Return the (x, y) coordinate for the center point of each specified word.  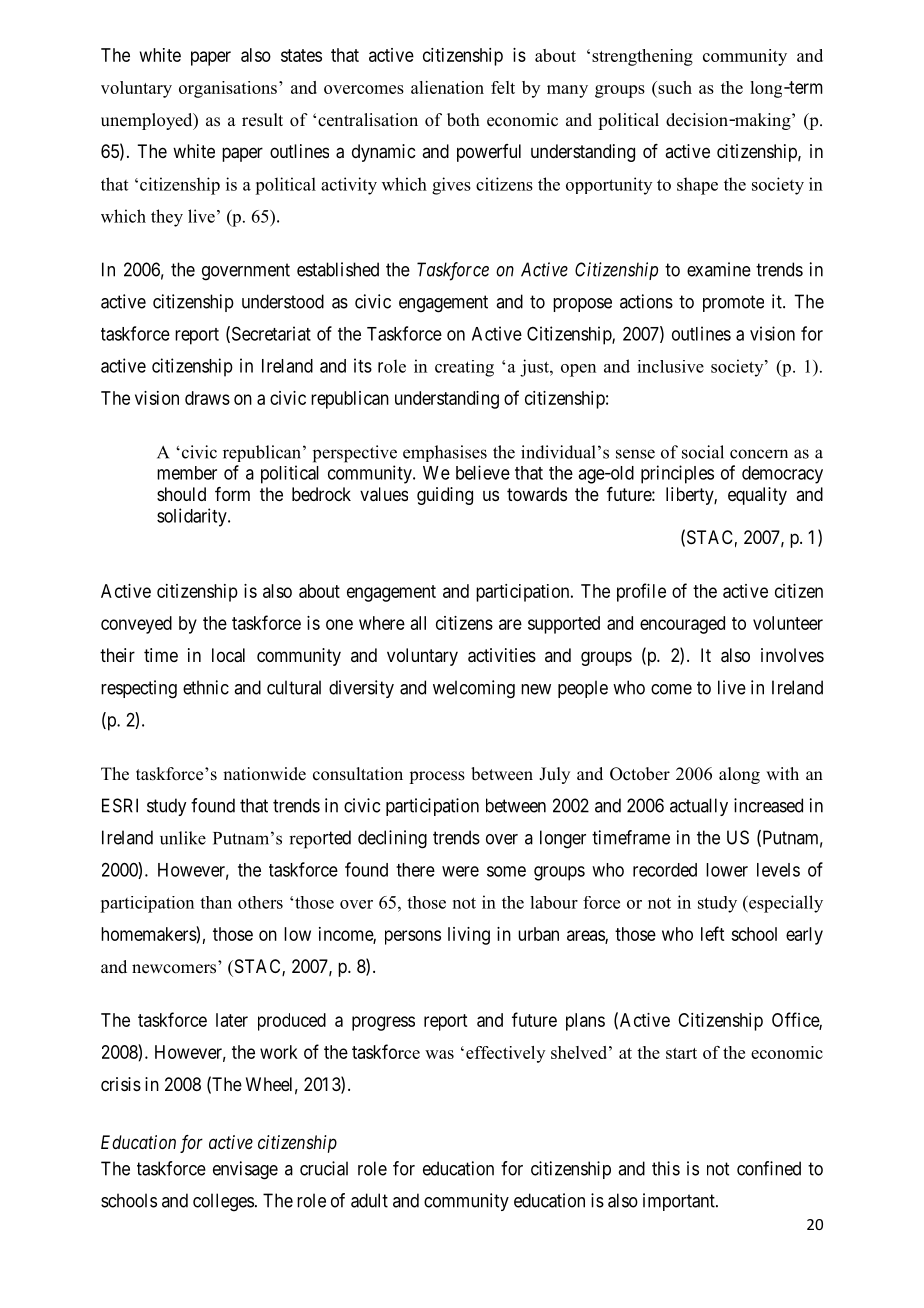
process (437, 777)
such (674, 87)
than (216, 902)
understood (283, 301)
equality (757, 496)
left (712, 933)
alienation (447, 87)
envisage (245, 1170)
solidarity (193, 517)
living (469, 936)
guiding (445, 496)
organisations (228, 89)
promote (733, 303)
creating (464, 368)
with (782, 773)
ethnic (206, 687)
